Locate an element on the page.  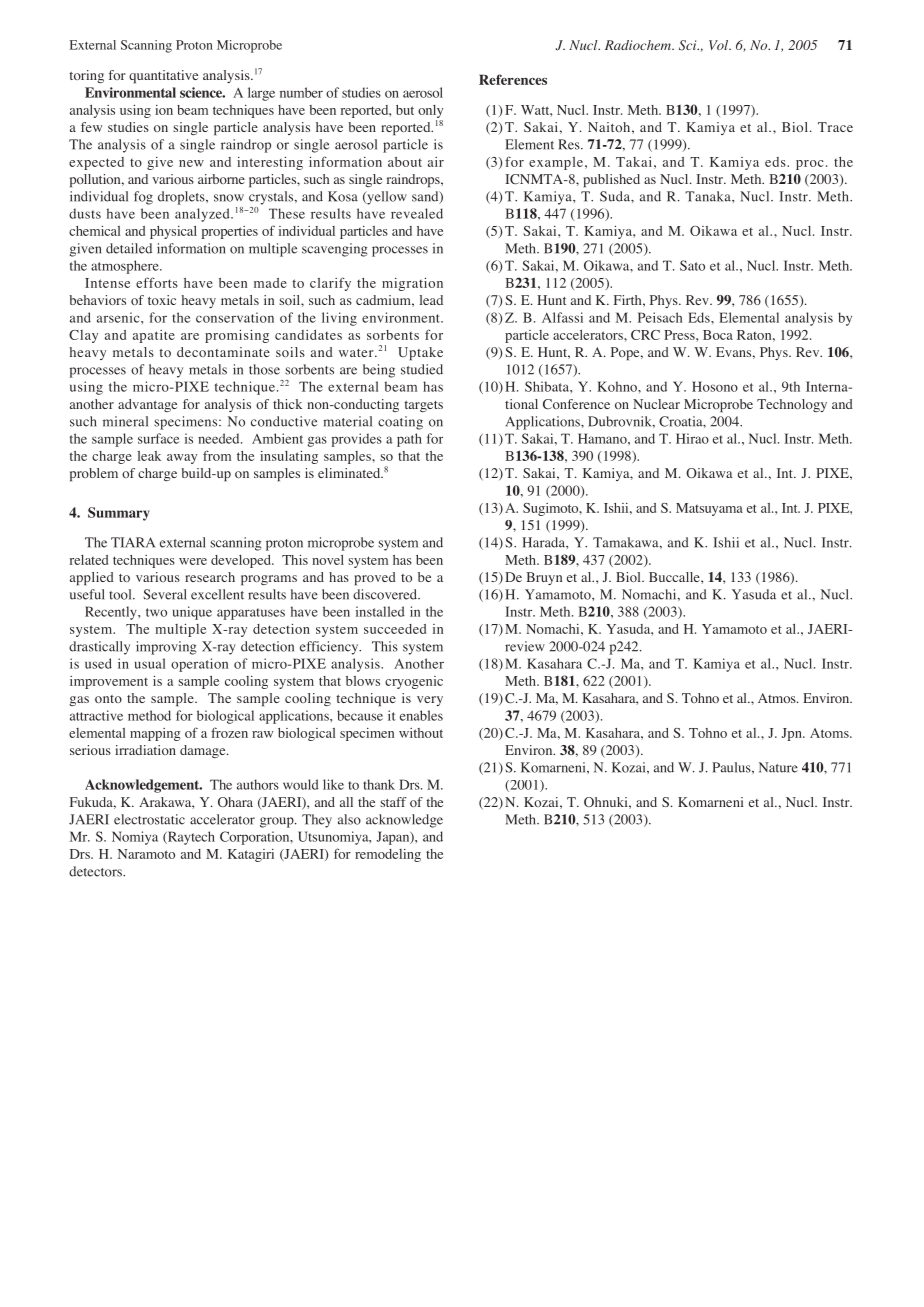
quantitative is located at coordinates (163, 77).
